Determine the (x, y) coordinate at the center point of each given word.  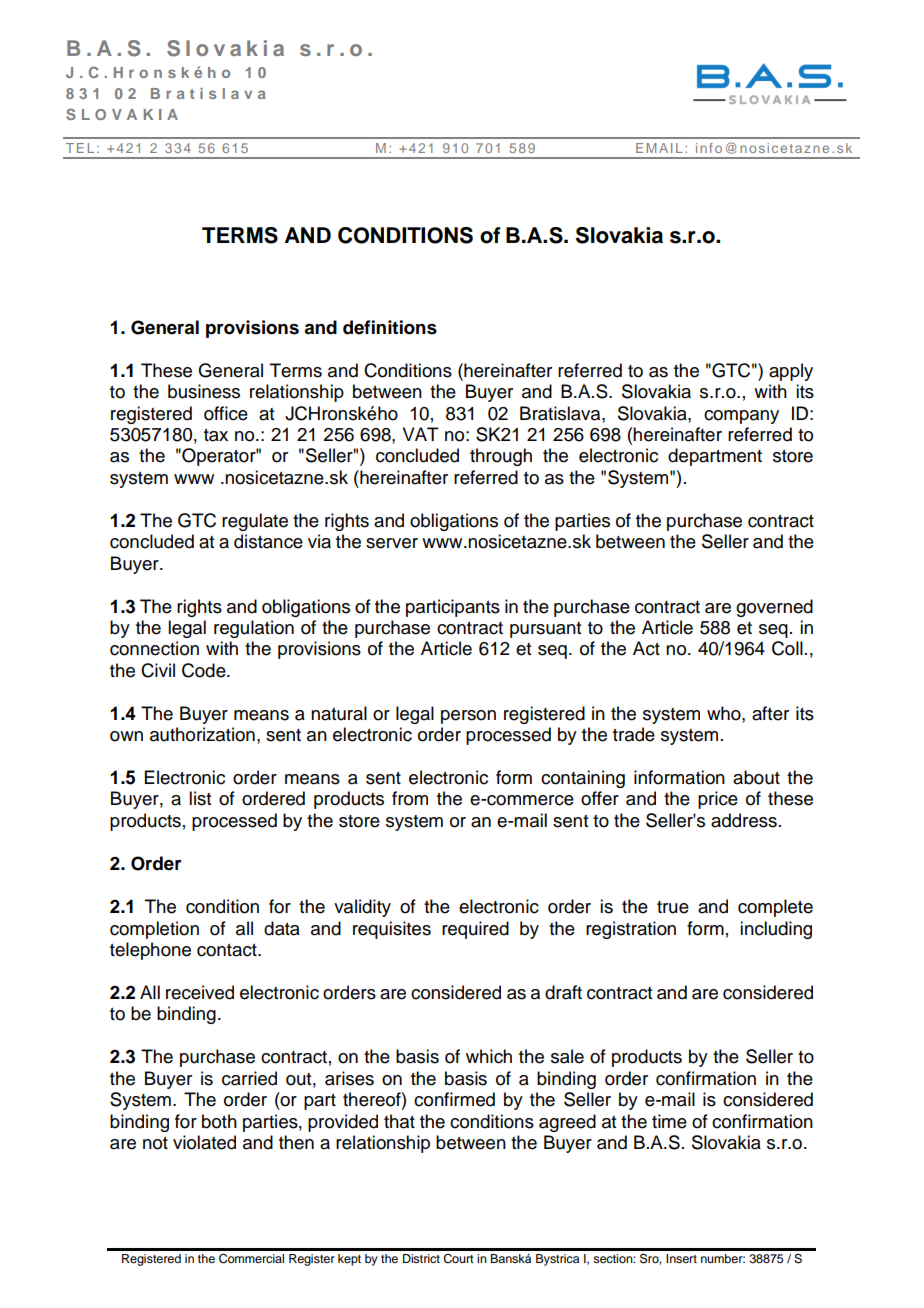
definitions (390, 327)
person (468, 717)
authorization (202, 734)
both (219, 1121)
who (725, 713)
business (204, 391)
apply (791, 372)
